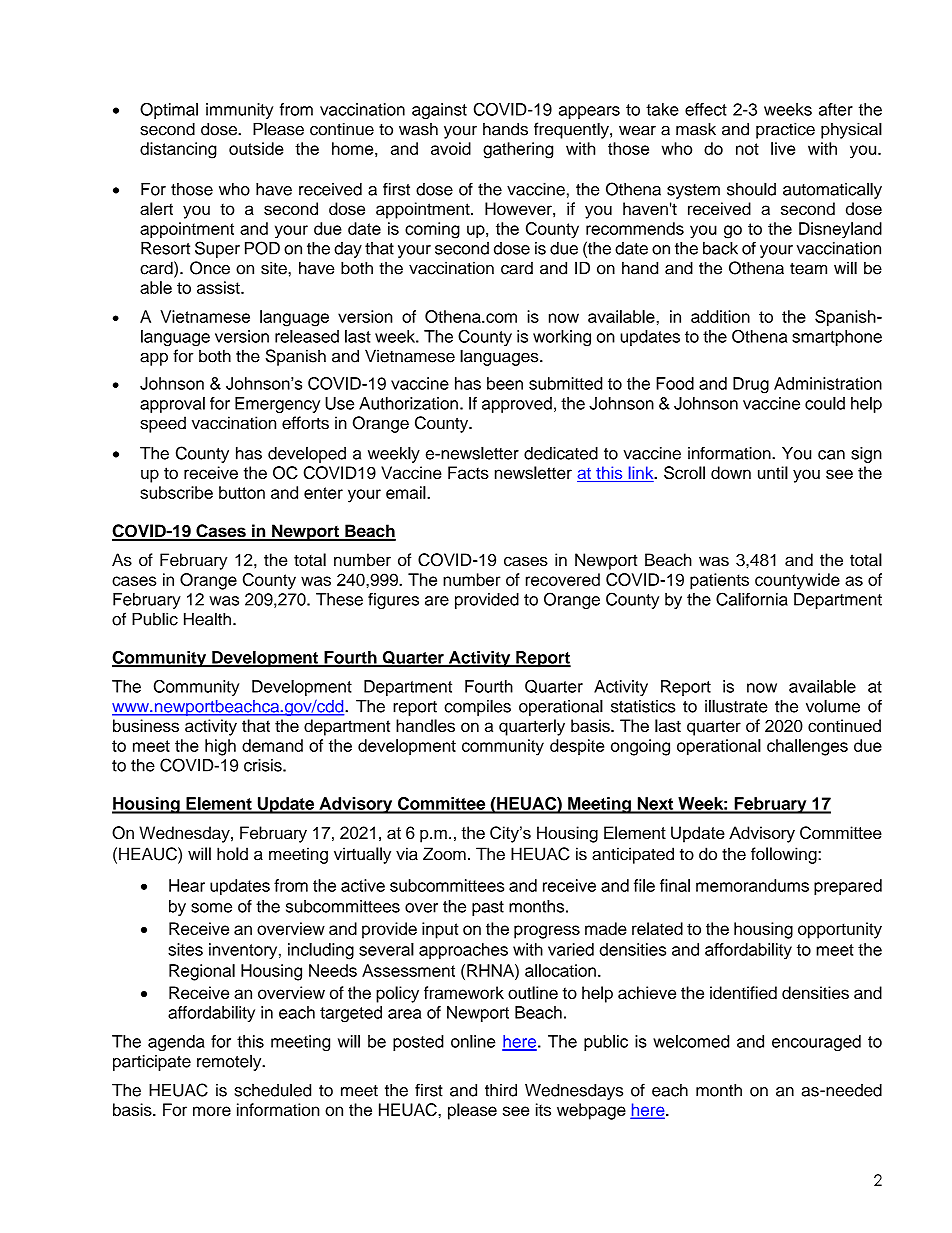 The height and width of the document is (1233, 952). I want to click on remotely, so click(230, 1062).
